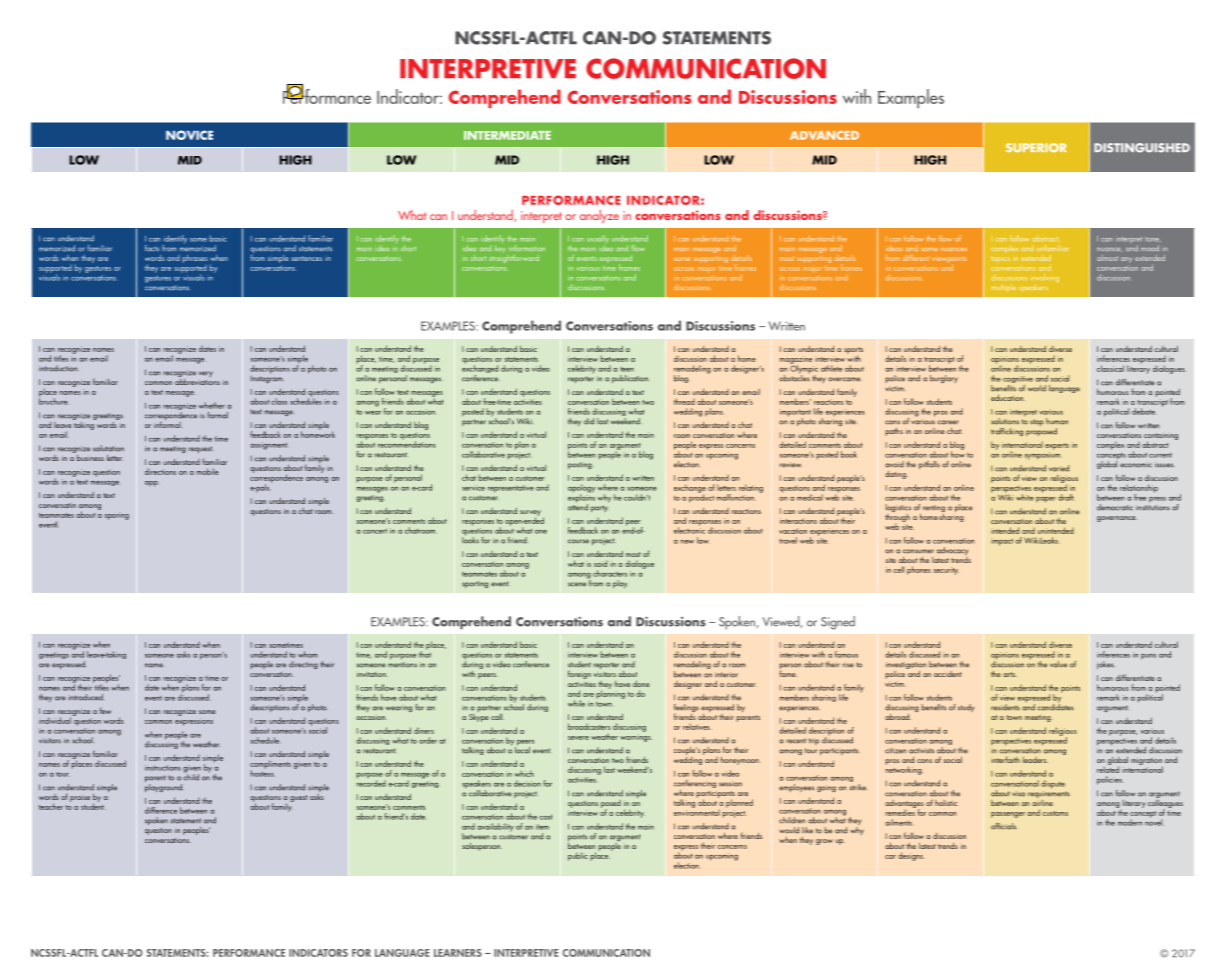 The height and width of the document is (980, 1226). What do you see at coordinates (542, 827) in the document?
I see `item` at bounding box center [542, 827].
